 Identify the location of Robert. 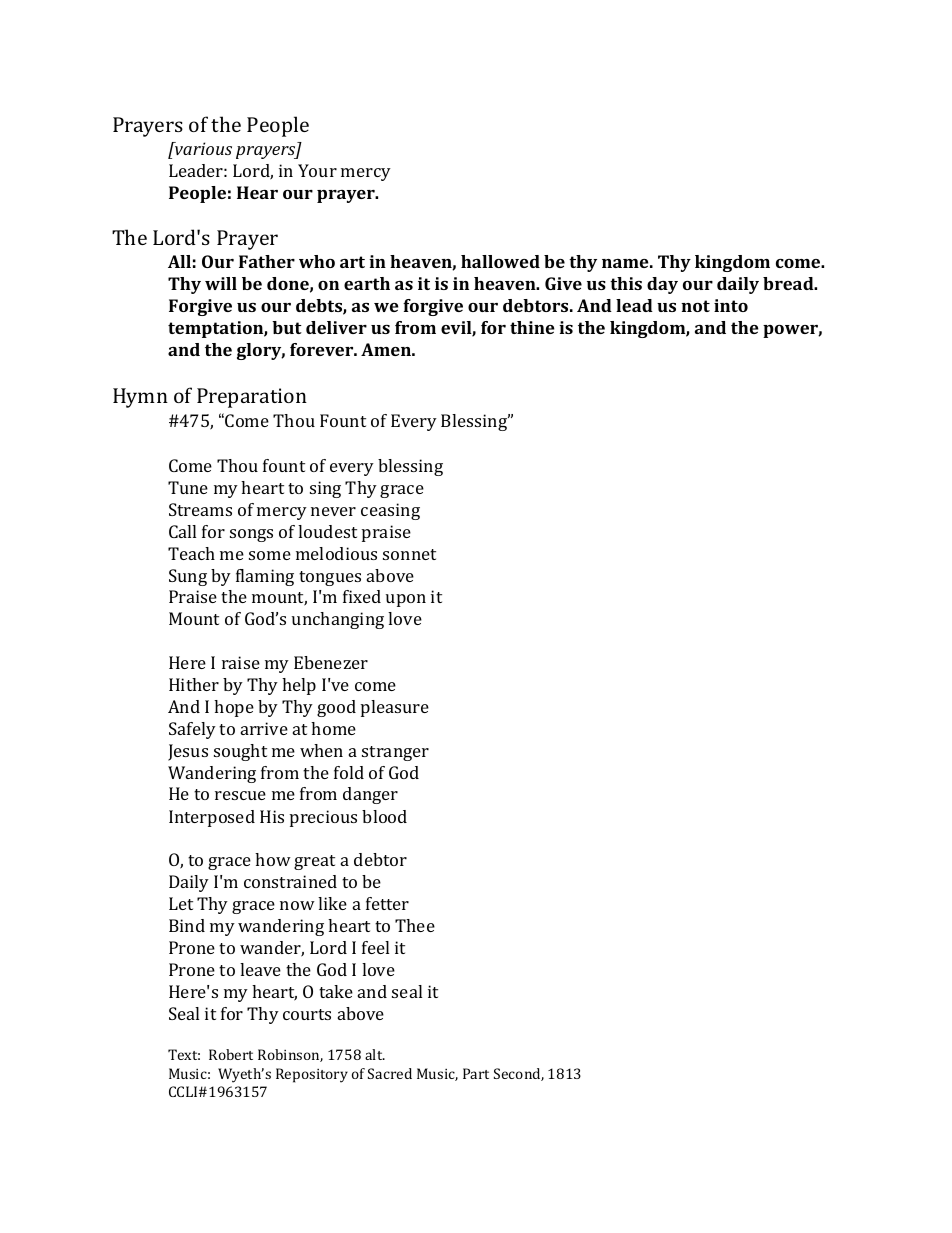
(231, 1054).
